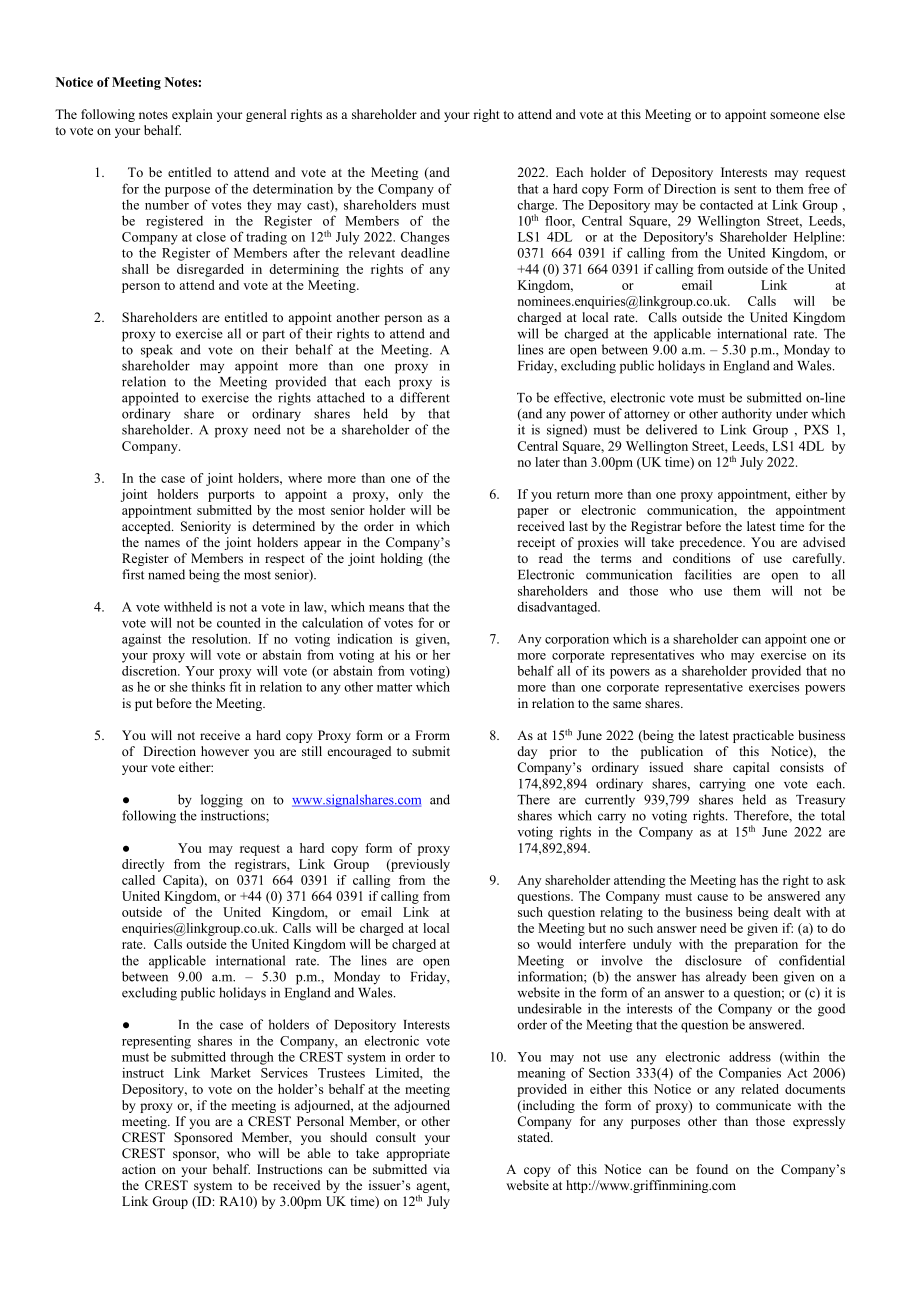  Describe the element at coordinates (558, 608) in the screenshot. I see `disadvantaged` at that location.
